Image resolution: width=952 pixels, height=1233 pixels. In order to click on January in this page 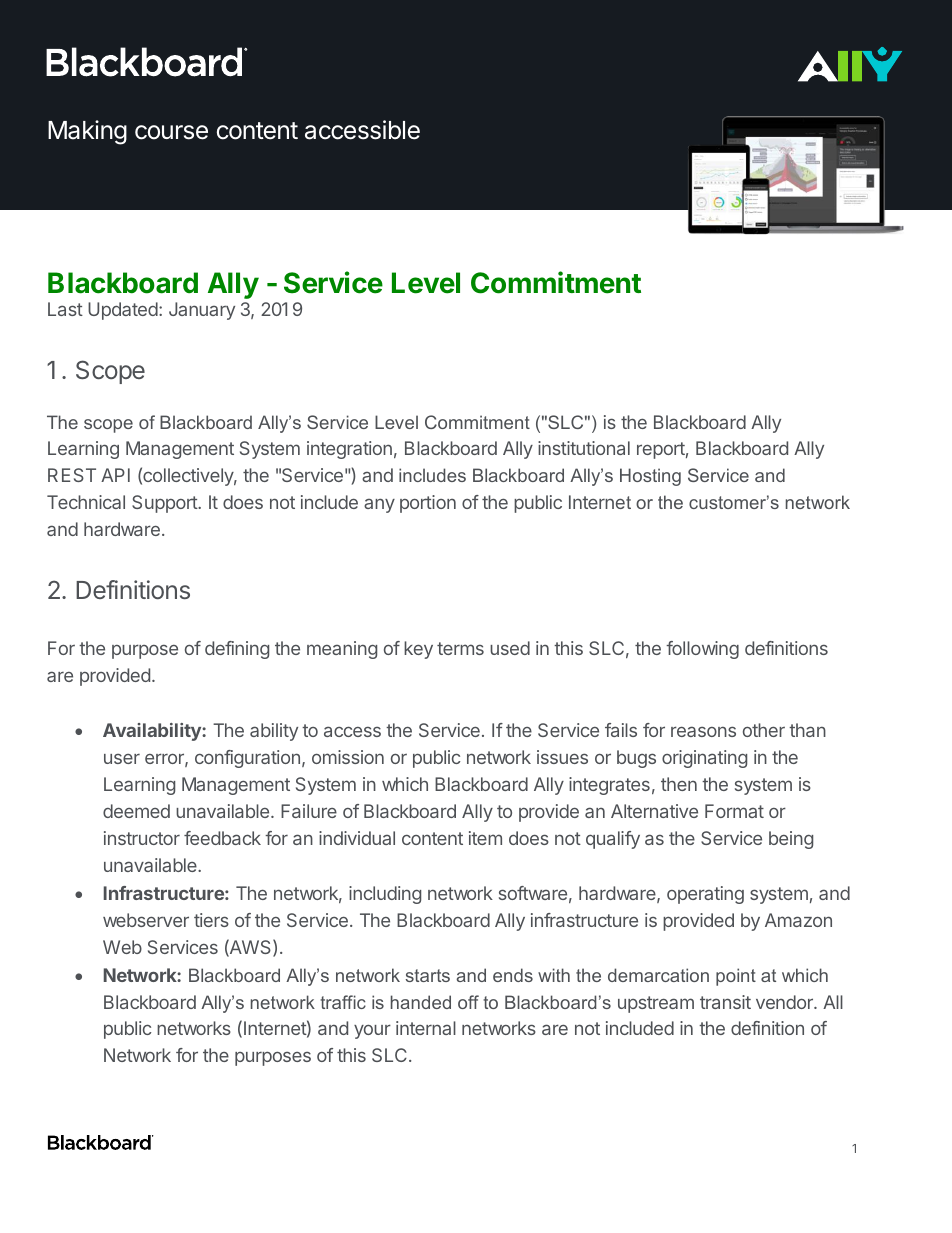, I will do `click(202, 311)`.
